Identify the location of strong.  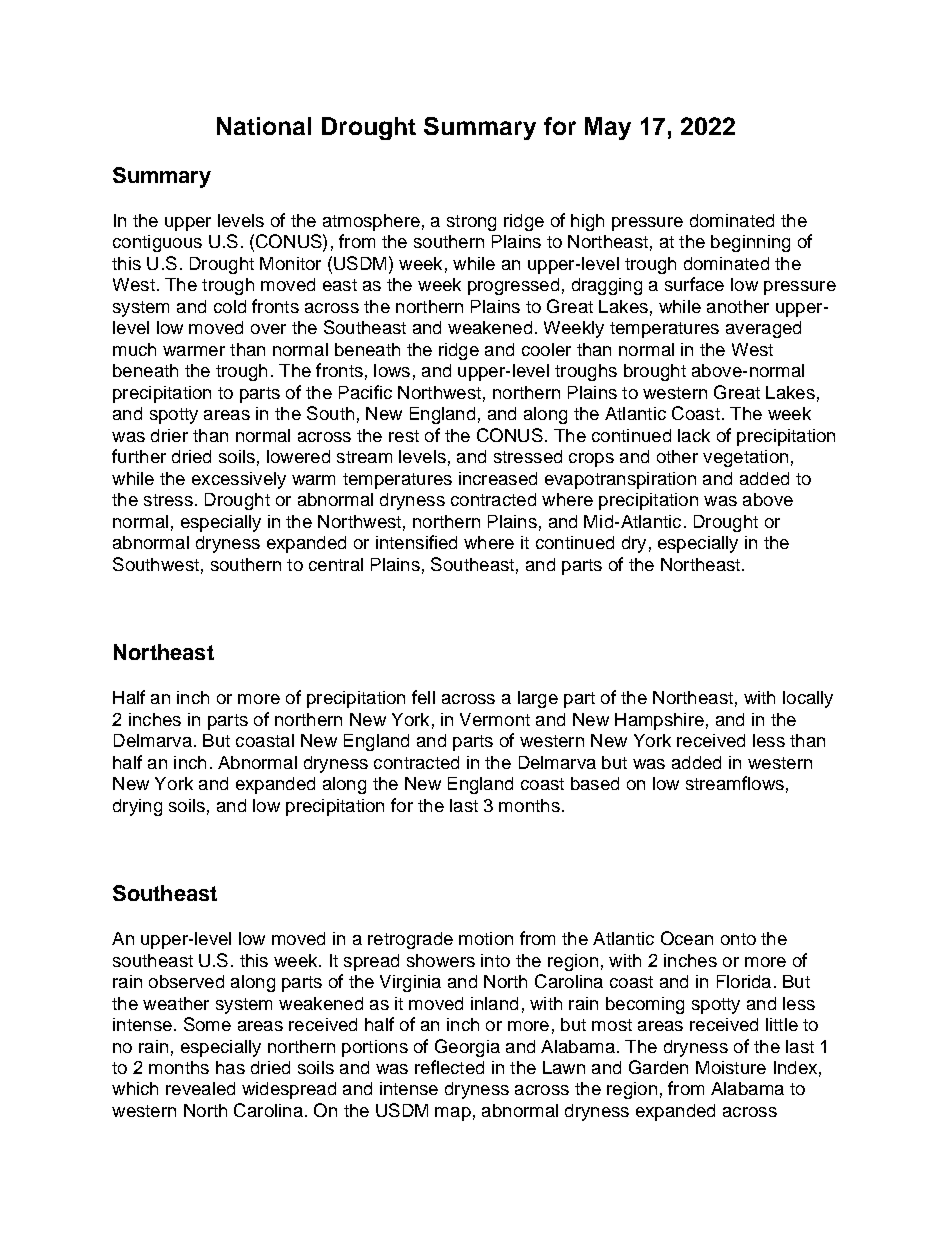
(471, 223).
